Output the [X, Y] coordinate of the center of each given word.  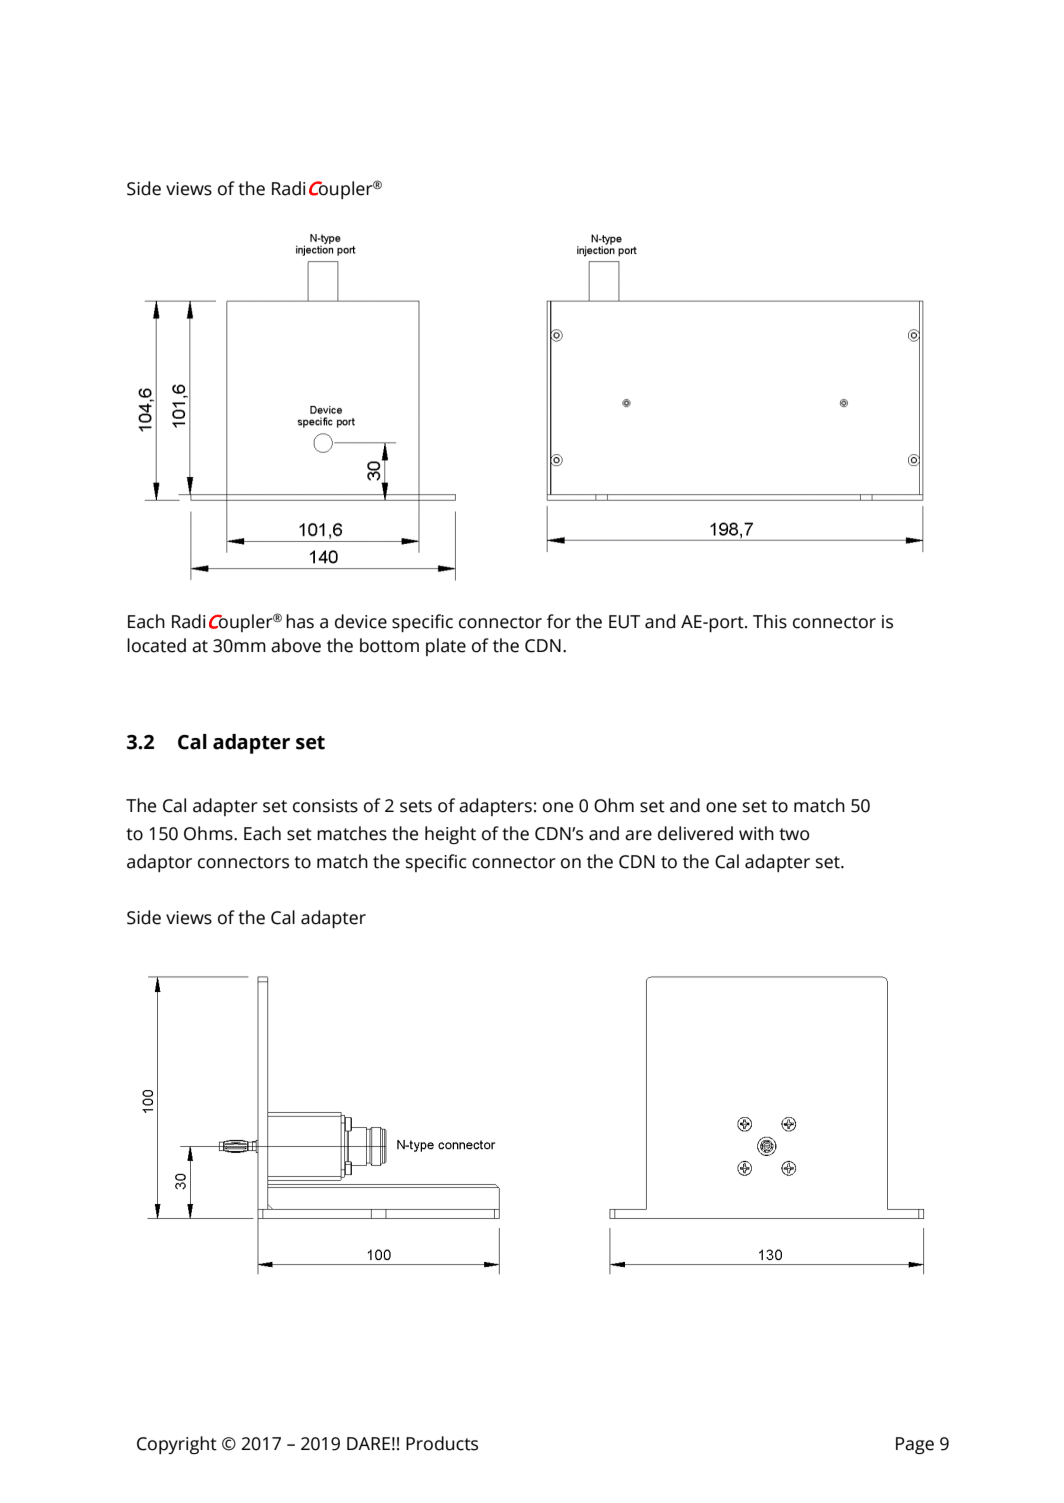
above [296, 645]
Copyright [177, 1445]
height [450, 835]
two [794, 834]
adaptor [159, 863]
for [559, 621]
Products [442, 1443]
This [770, 621]
